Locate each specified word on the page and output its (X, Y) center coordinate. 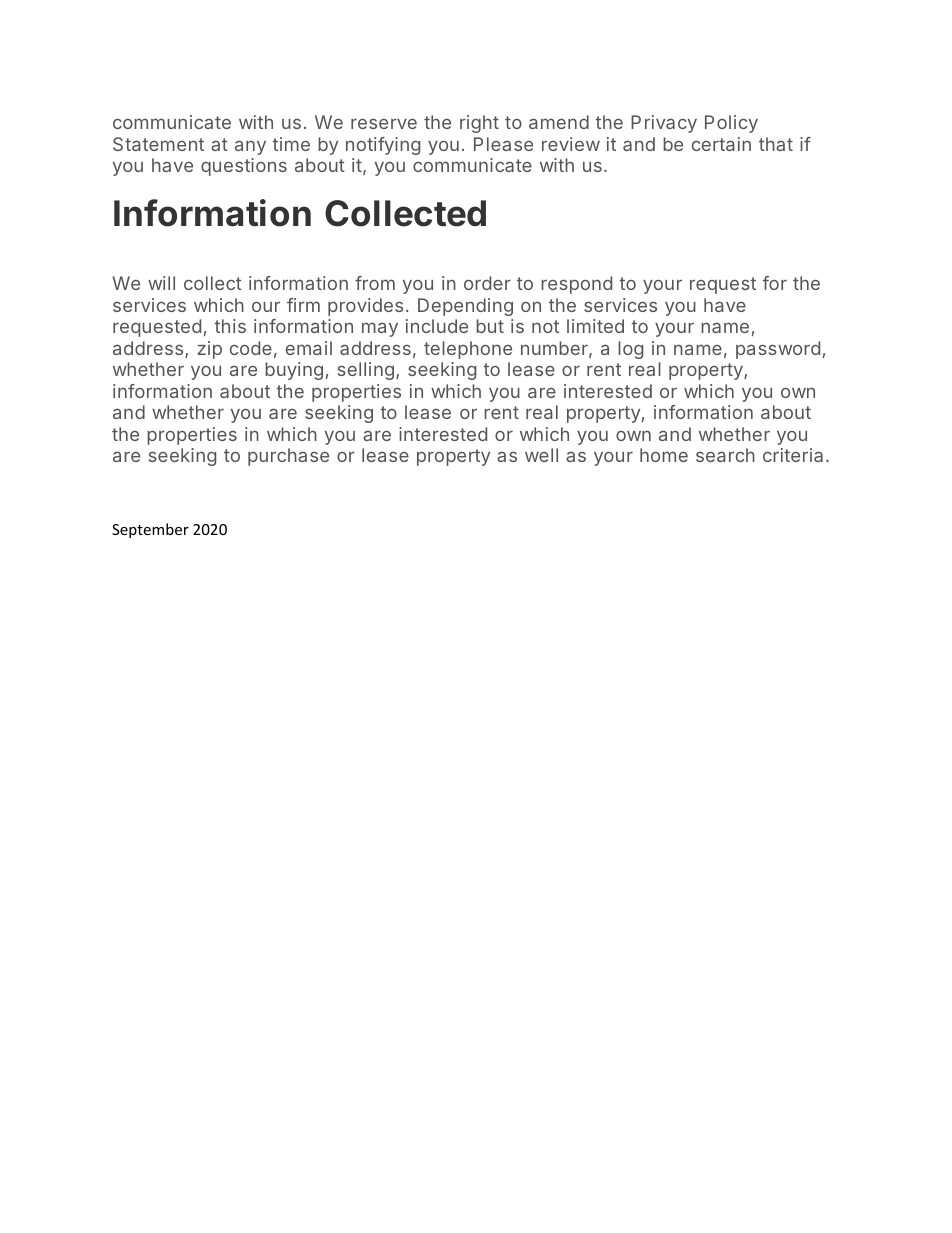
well (541, 455)
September (150, 530)
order (487, 283)
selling (366, 371)
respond (576, 285)
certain (721, 144)
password (778, 350)
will (161, 283)
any (250, 147)
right (479, 124)
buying (294, 371)
